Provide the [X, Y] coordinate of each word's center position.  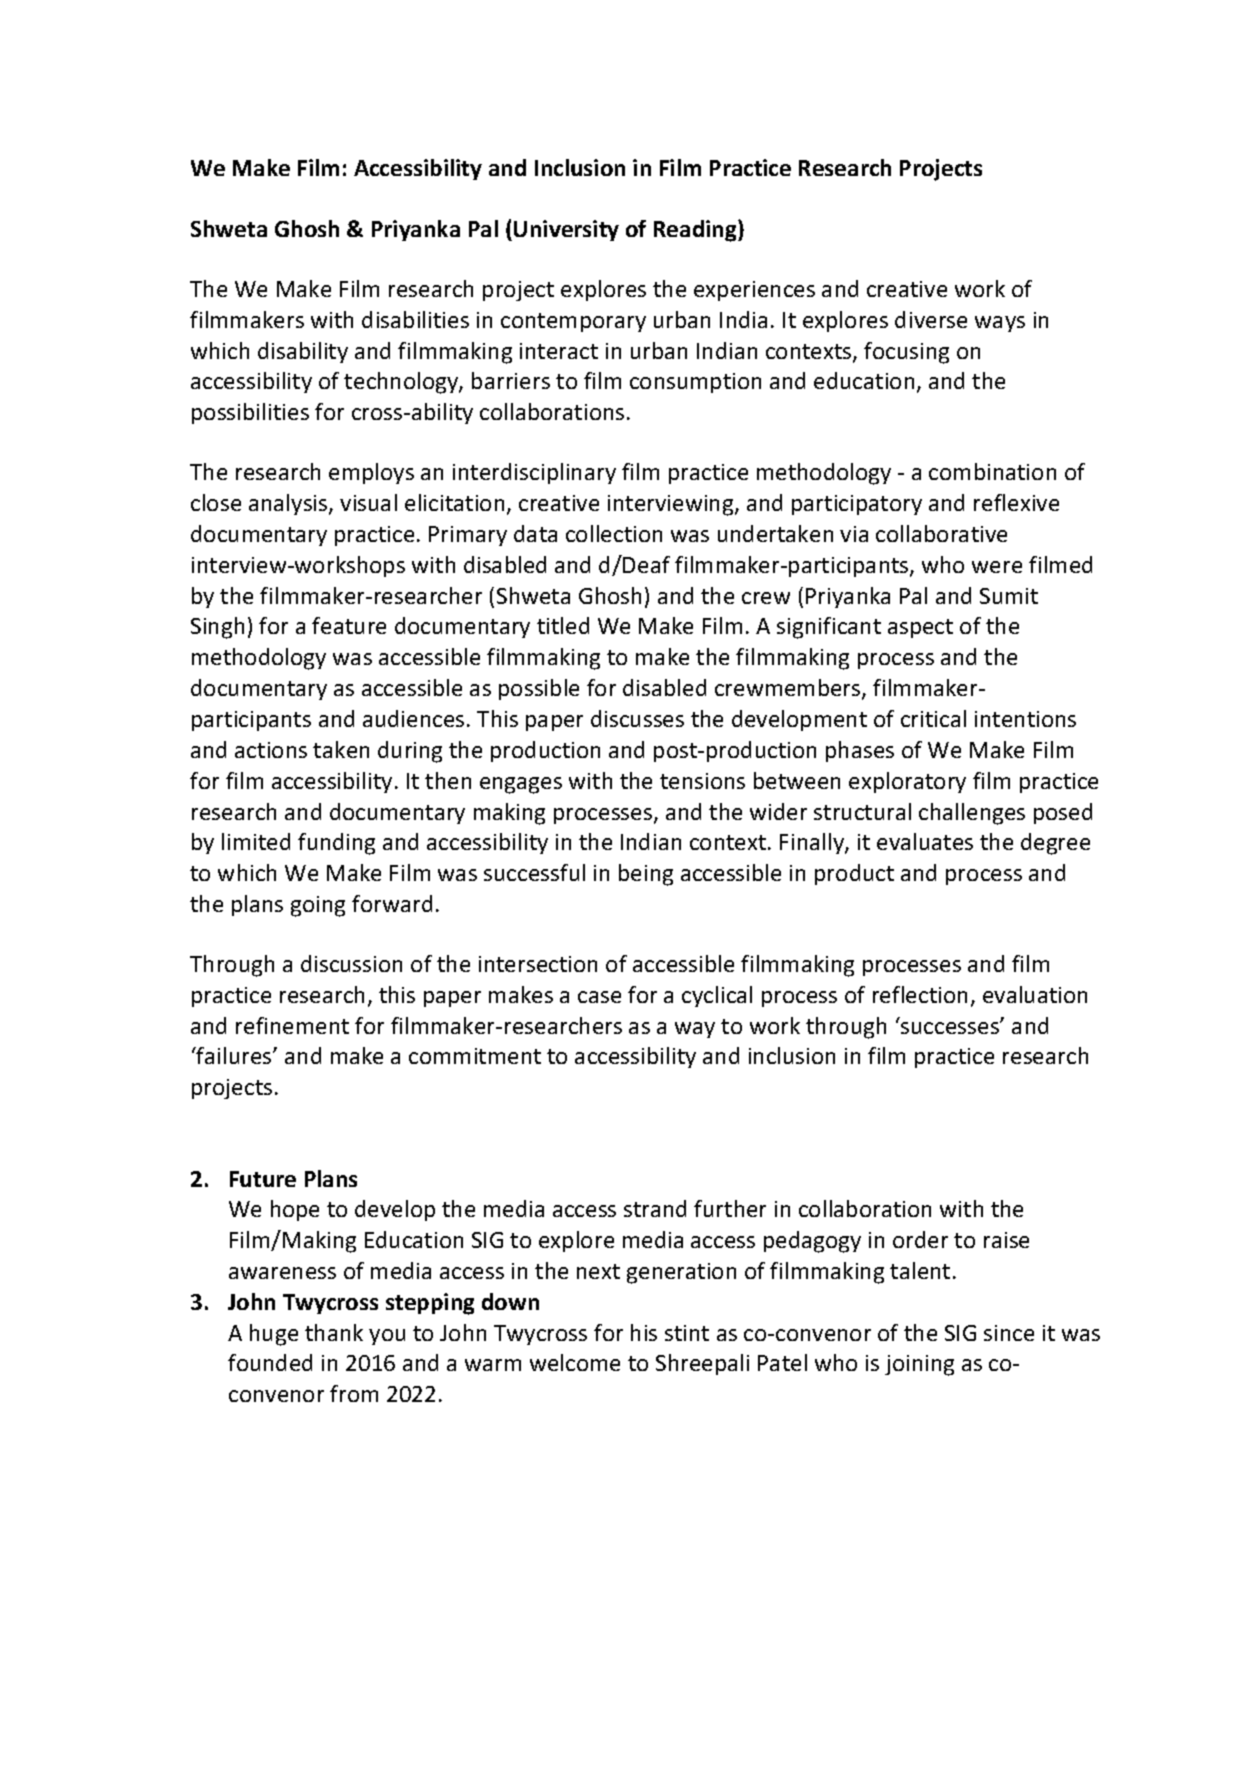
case [599, 997]
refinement [292, 1025]
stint [687, 1333]
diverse [931, 319]
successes [951, 1027]
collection [614, 533]
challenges [972, 814]
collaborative [941, 533]
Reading [696, 231]
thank [334, 1332]
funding [336, 844]
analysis [289, 504]
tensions [702, 781]
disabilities [415, 319]
